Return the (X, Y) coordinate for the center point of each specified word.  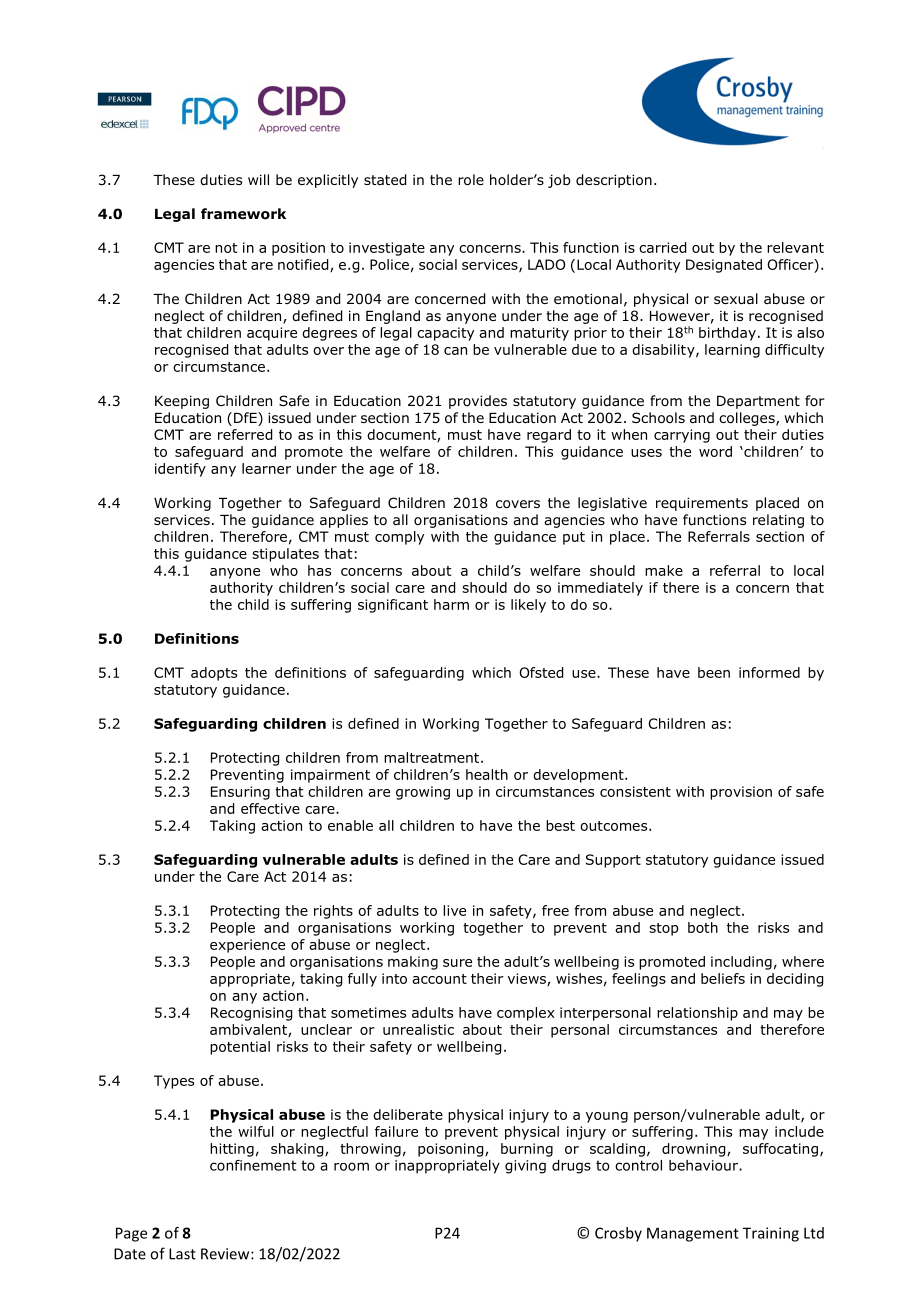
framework (243, 214)
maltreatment (433, 757)
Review (226, 1254)
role (471, 180)
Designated (724, 266)
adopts (214, 674)
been (714, 672)
